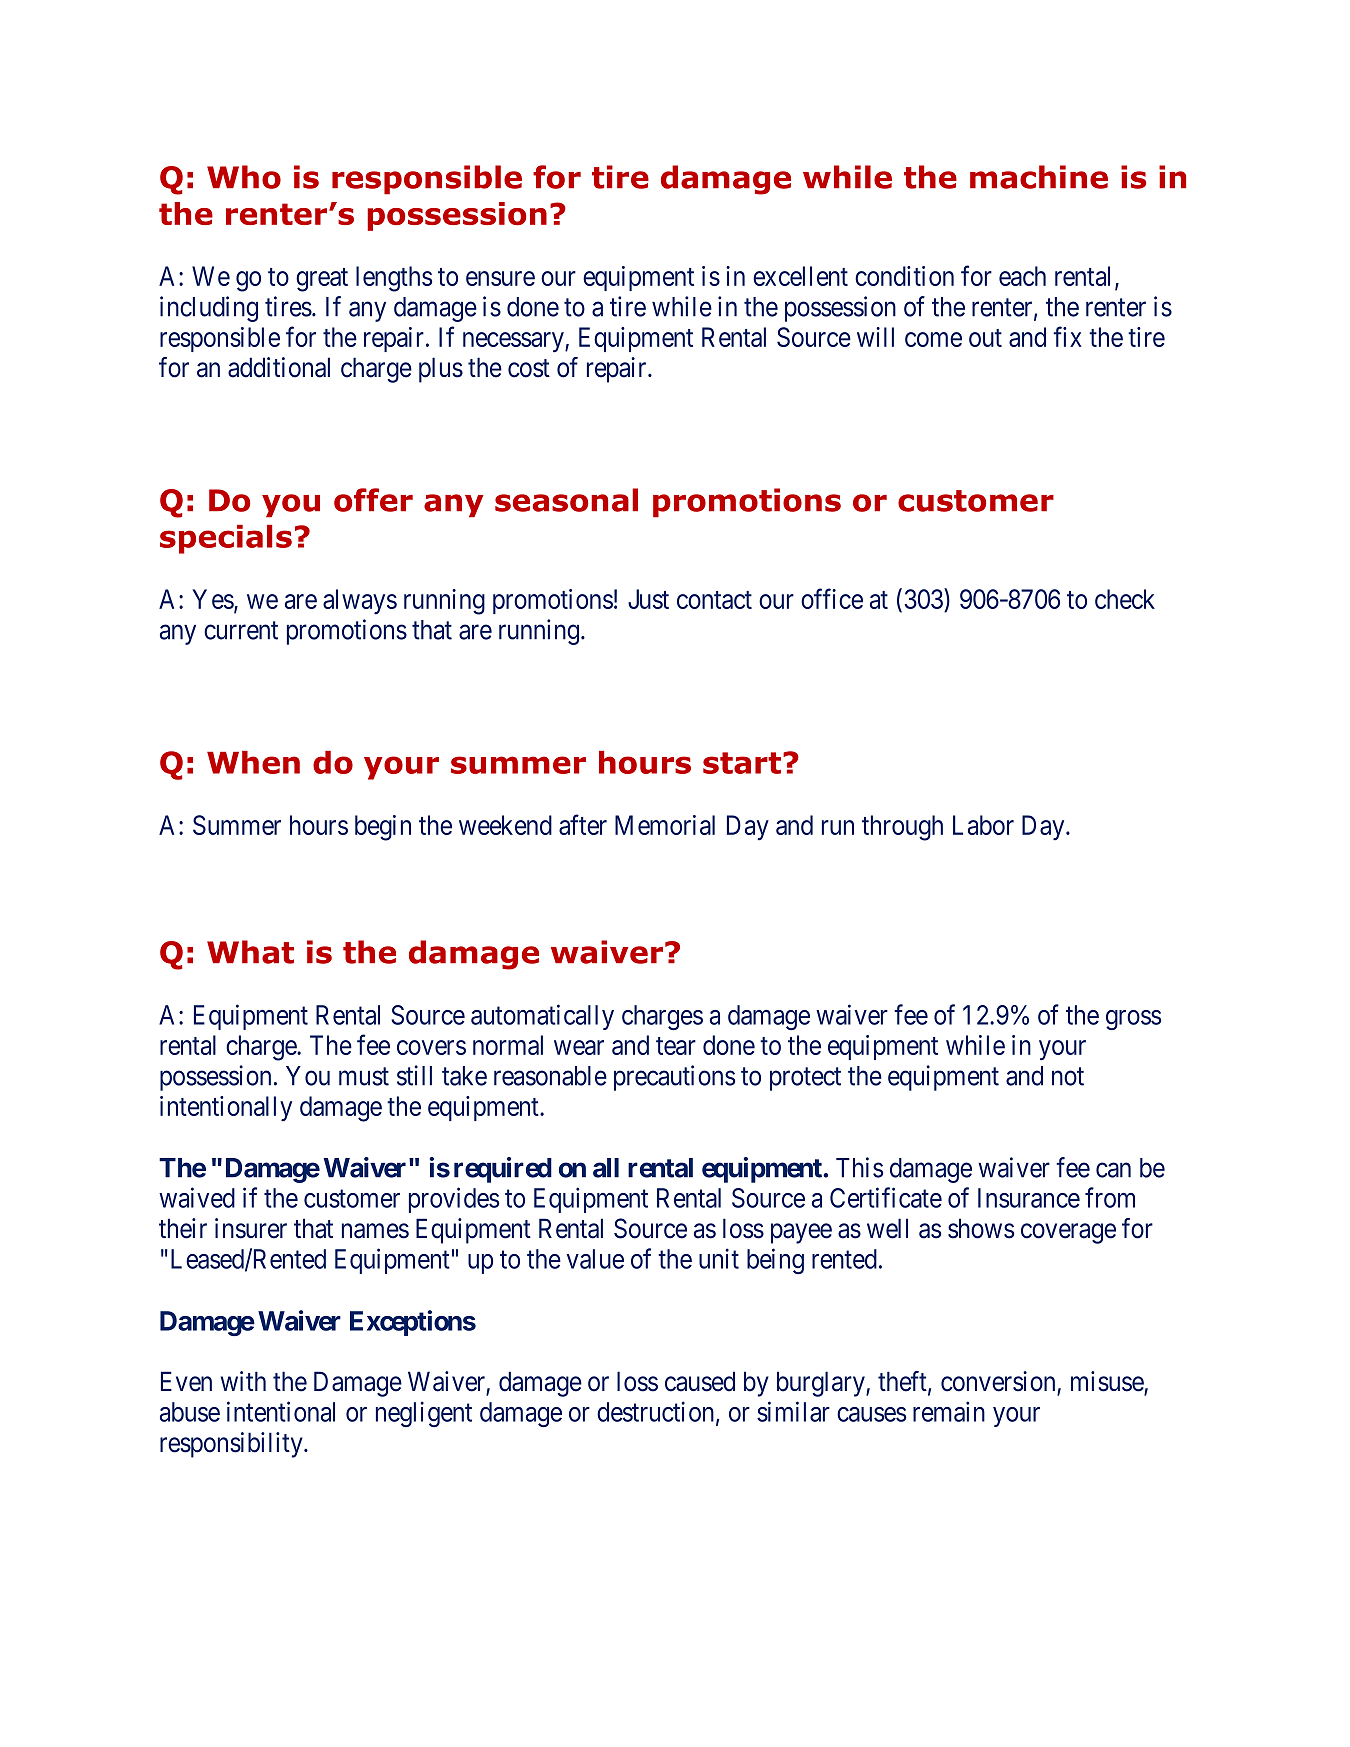 The width and height of the screenshot is (1350, 1747). I want to click on When, so click(253, 762).
